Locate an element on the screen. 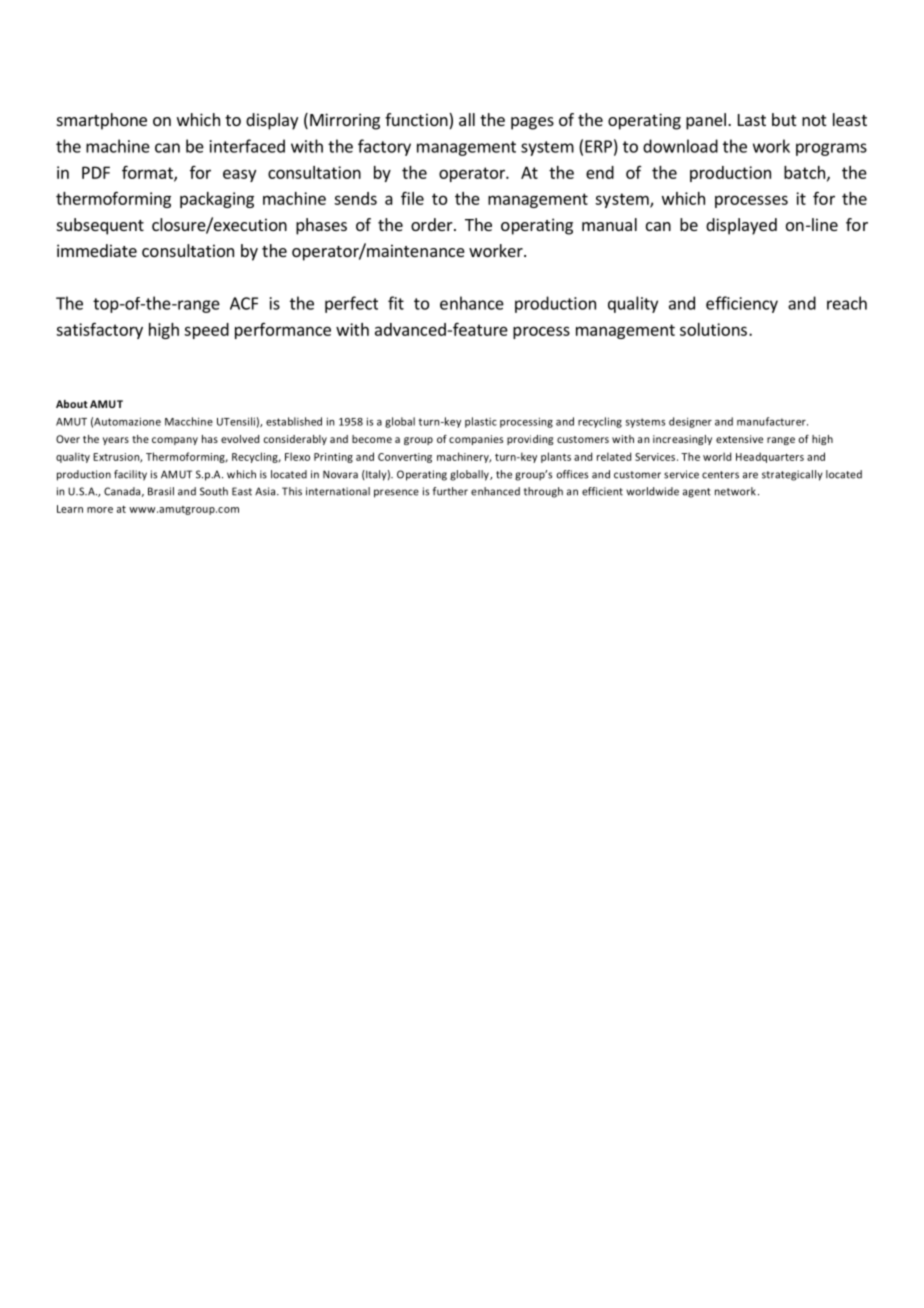 Image resolution: width=924 pixels, height=1308 pixels. function is located at coordinates (417, 121).
